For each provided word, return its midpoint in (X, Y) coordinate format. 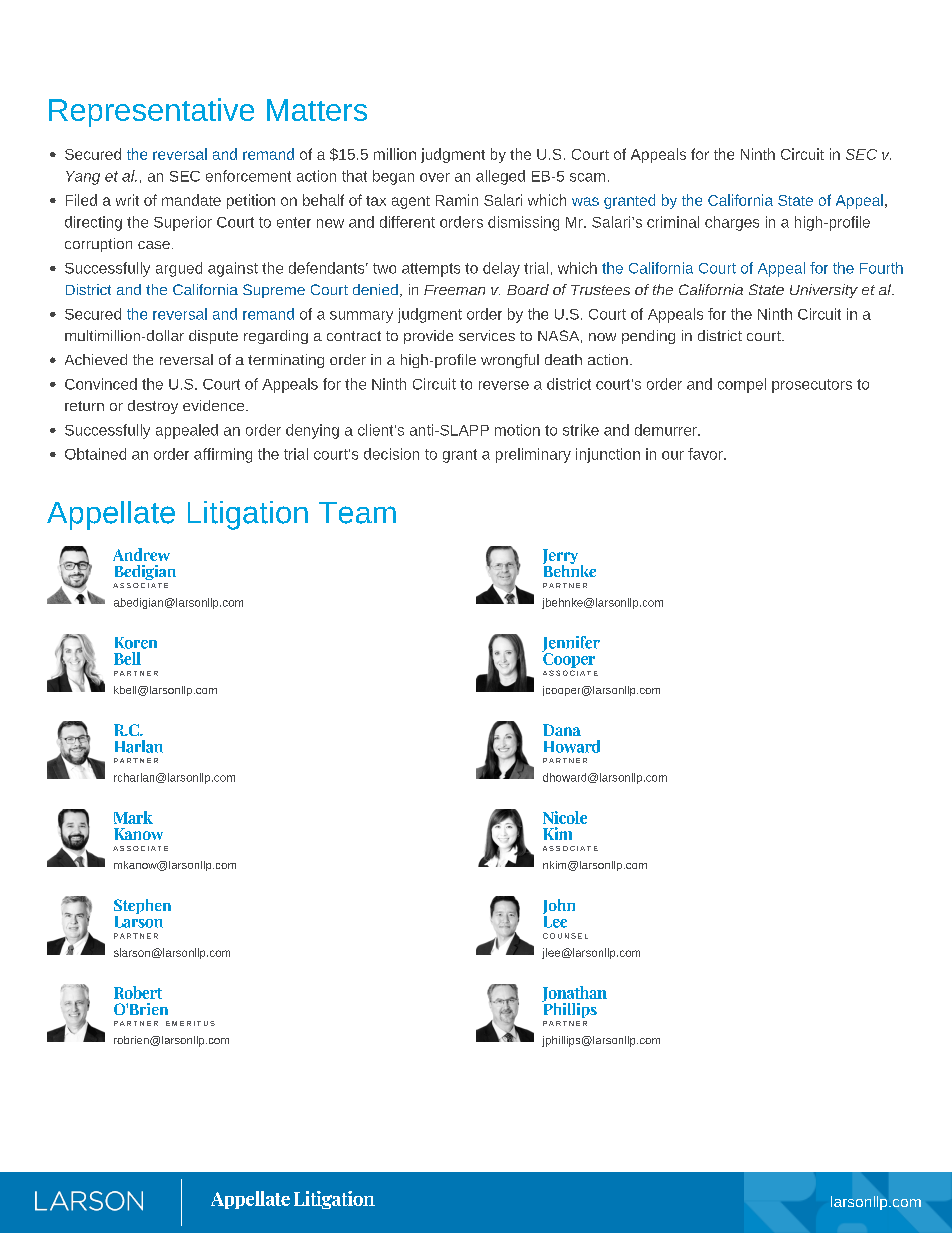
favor (706, 454)
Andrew (141, 554)
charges (732, 223)
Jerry (560, 557)
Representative (151, 112)
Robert (138, 992)
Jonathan (574, 995)
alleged (500, 177)
